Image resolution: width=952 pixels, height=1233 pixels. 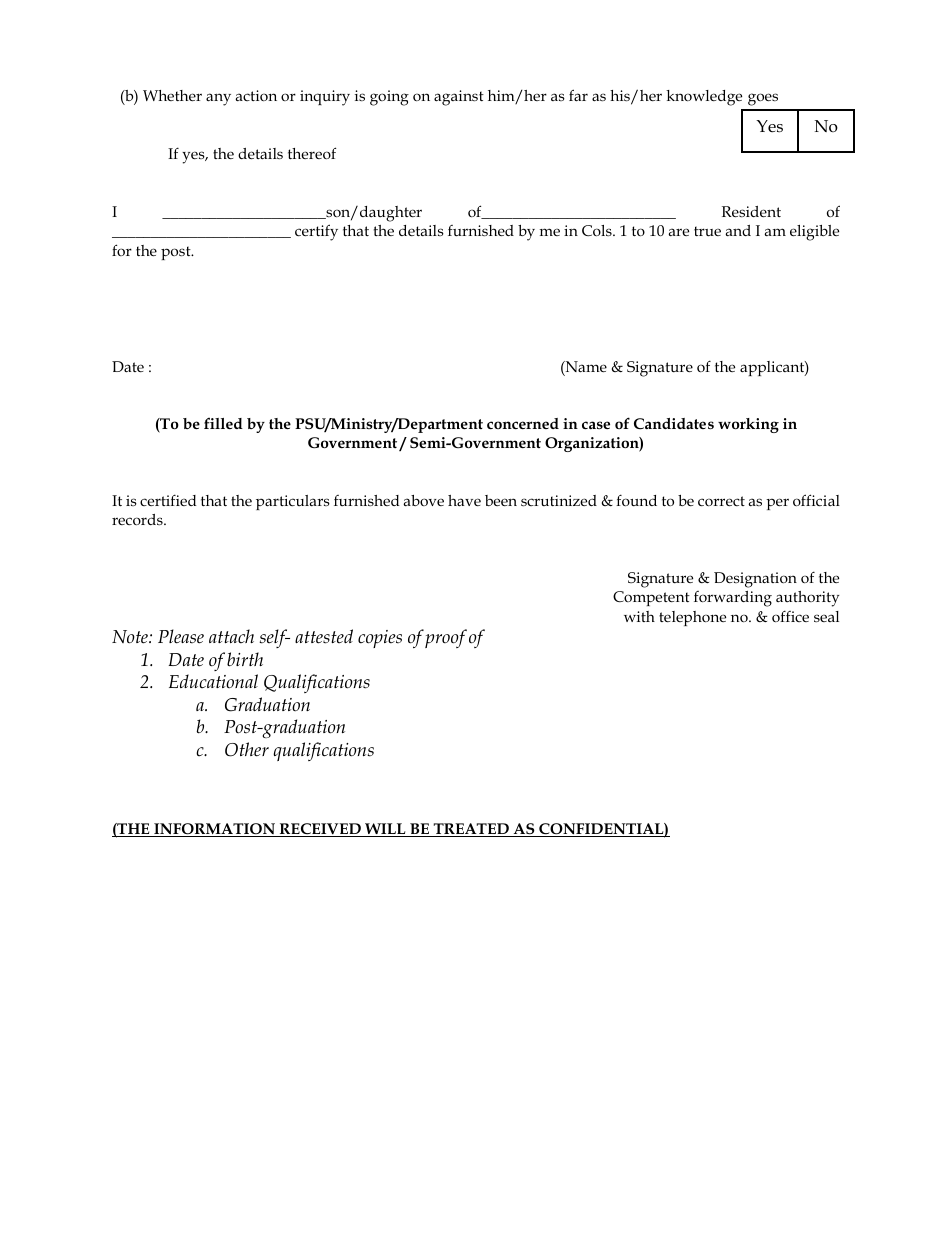 I want to click on filled, so click(x=223, y=423).
